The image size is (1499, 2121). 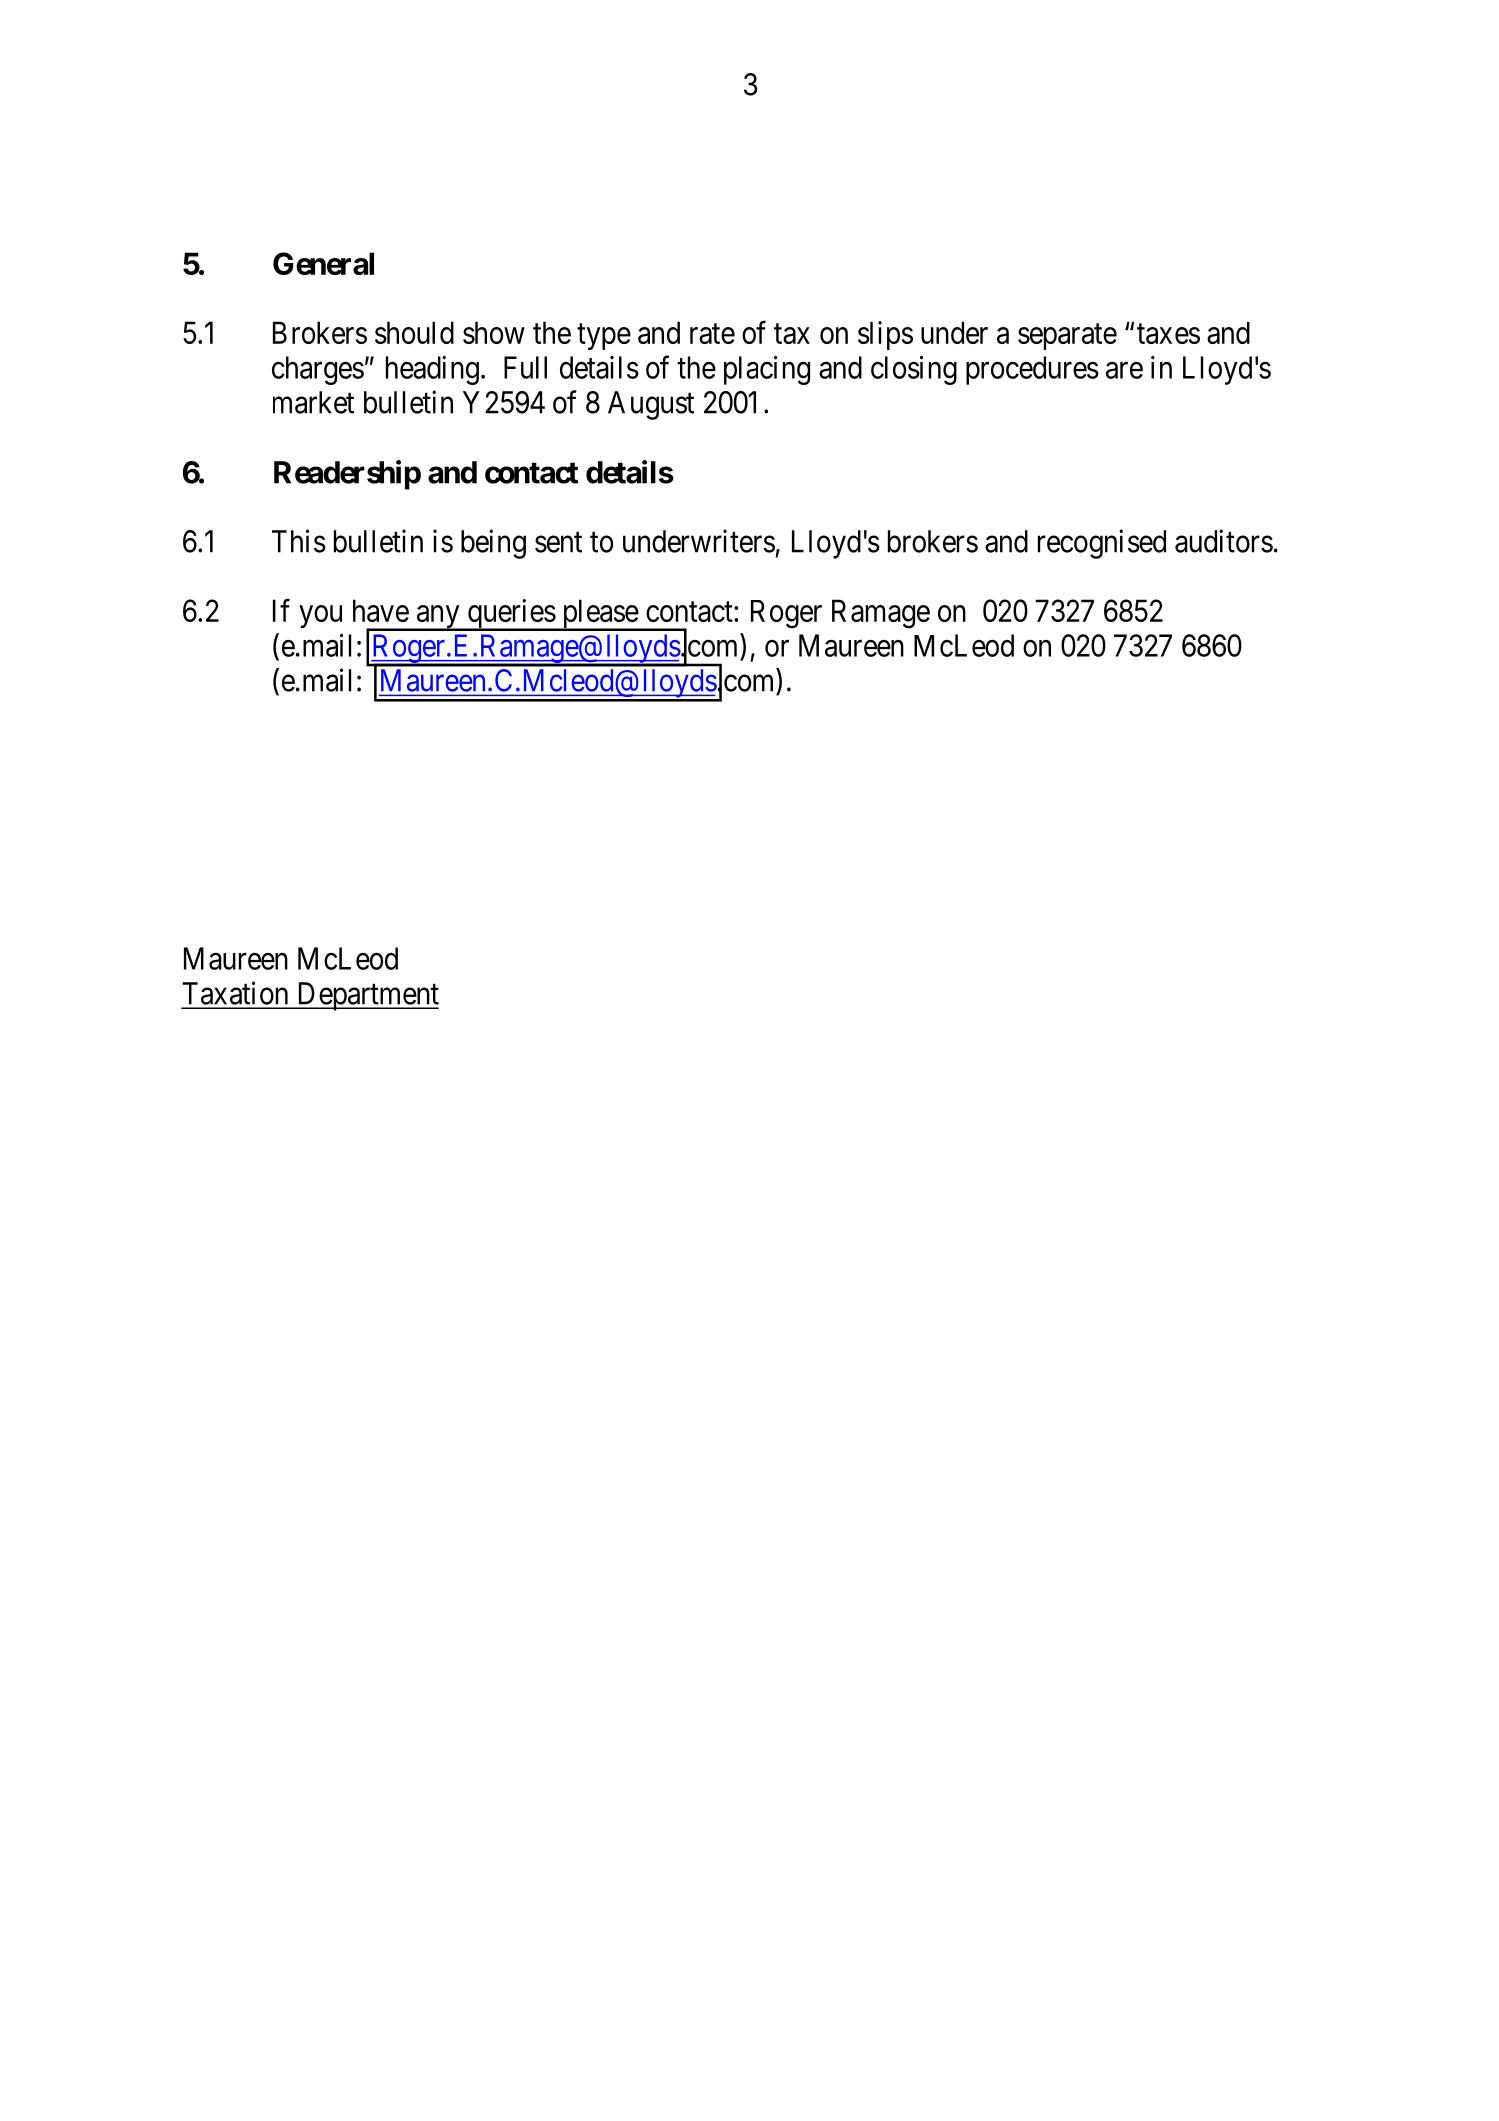 What do you see at coordinates (651, 405) in the screenshot?
I see `August` at bounding box center [651, 405].
